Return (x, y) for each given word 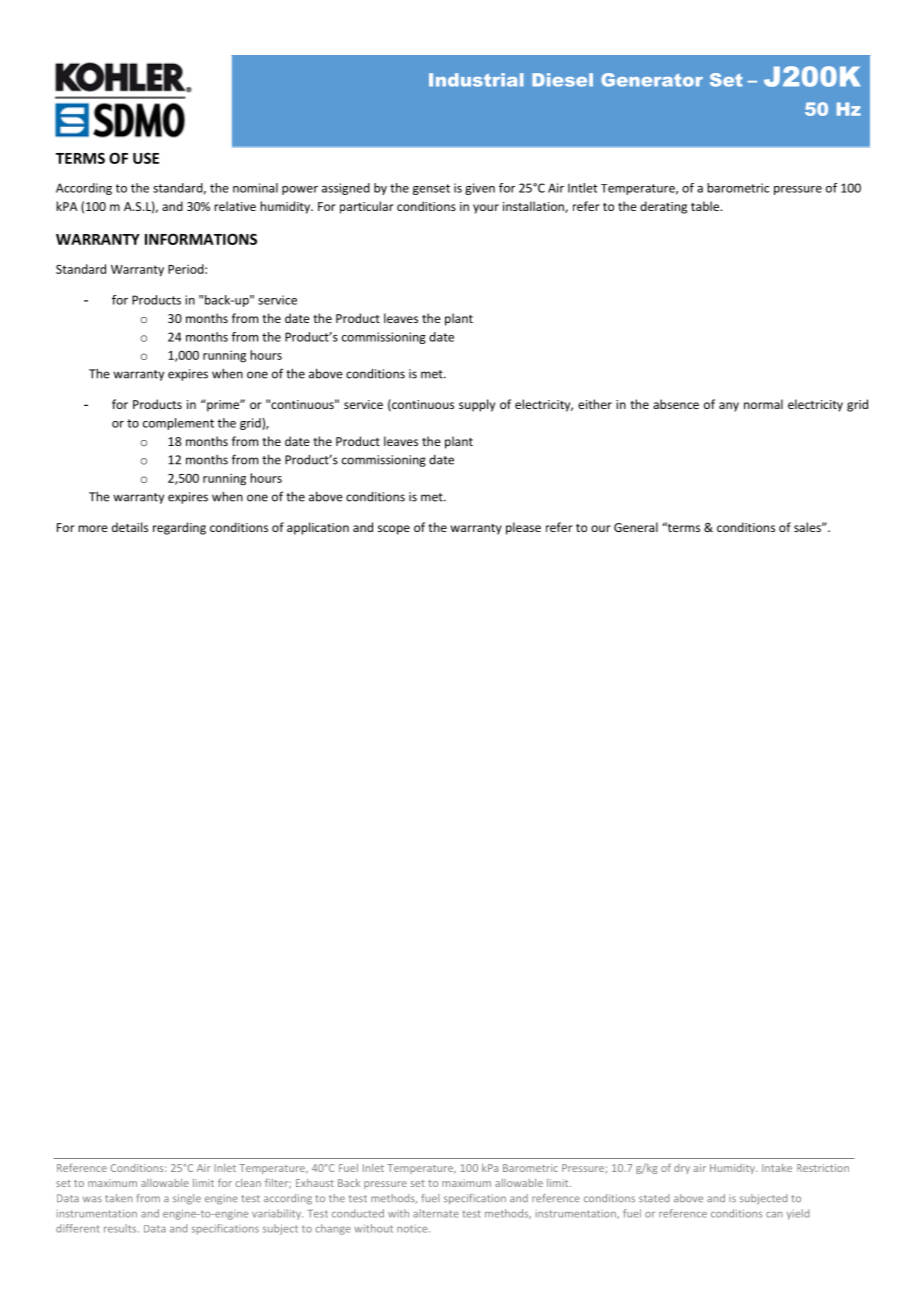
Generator (652, 80)
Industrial (476, 80)
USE (146, 158)
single (187, 1199)
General (636, 527)
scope (394, 530)
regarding (179, 528)
